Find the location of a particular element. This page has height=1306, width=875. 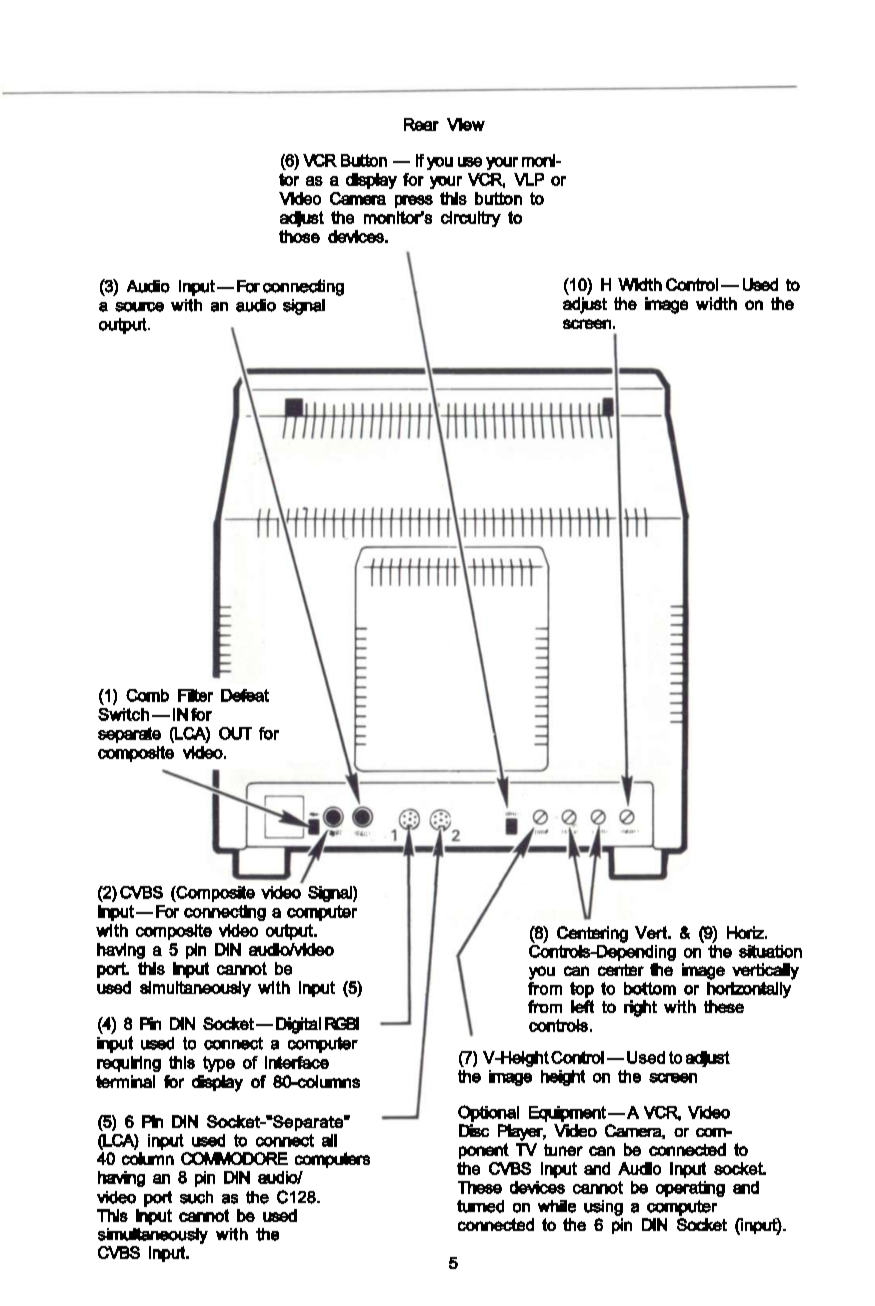

turned is located at coordinates (480, 1206).
